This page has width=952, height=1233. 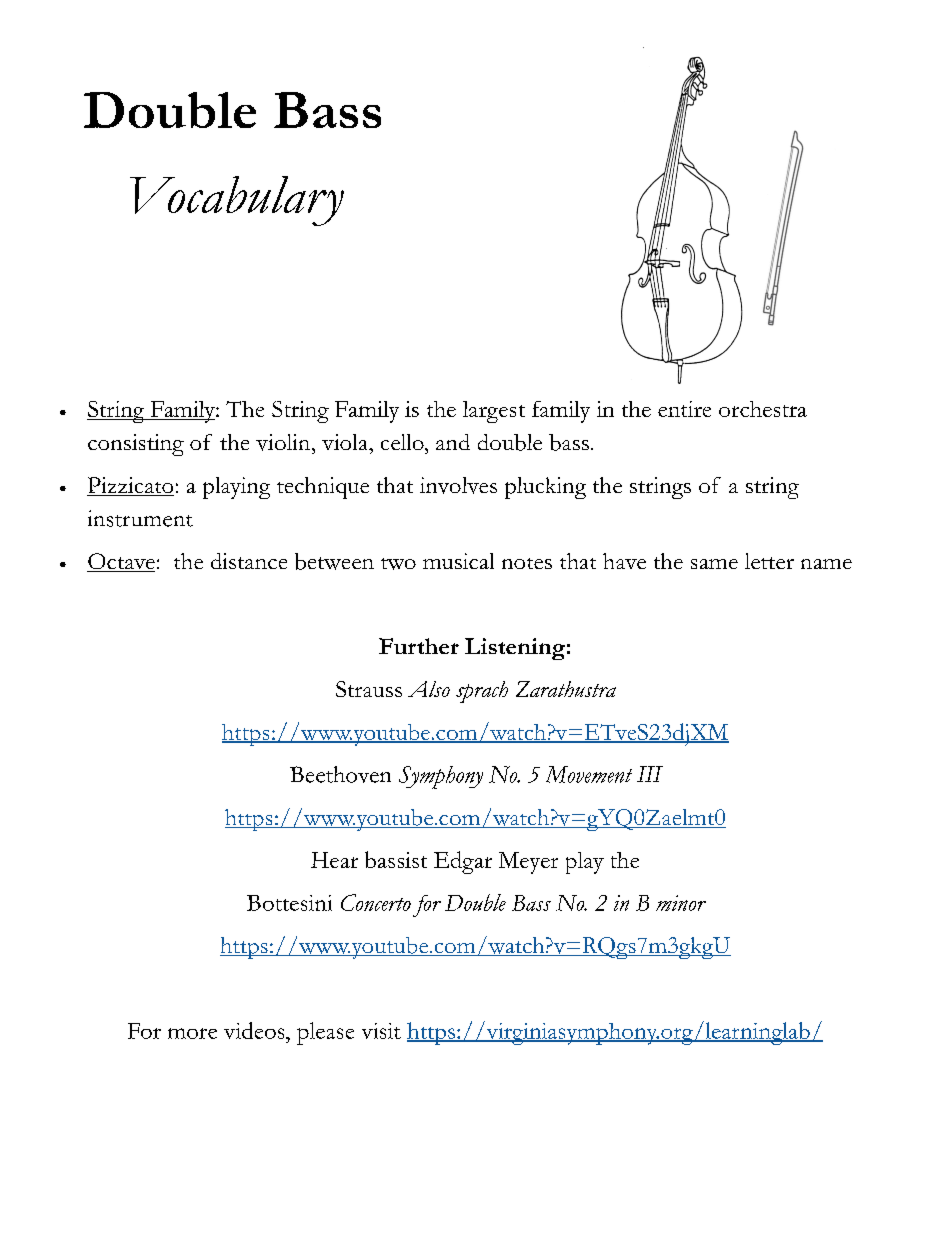 What do you see at coordinates (237, 201) in the page?
I see `Vocabulary` at bounding box center [237, 201].
